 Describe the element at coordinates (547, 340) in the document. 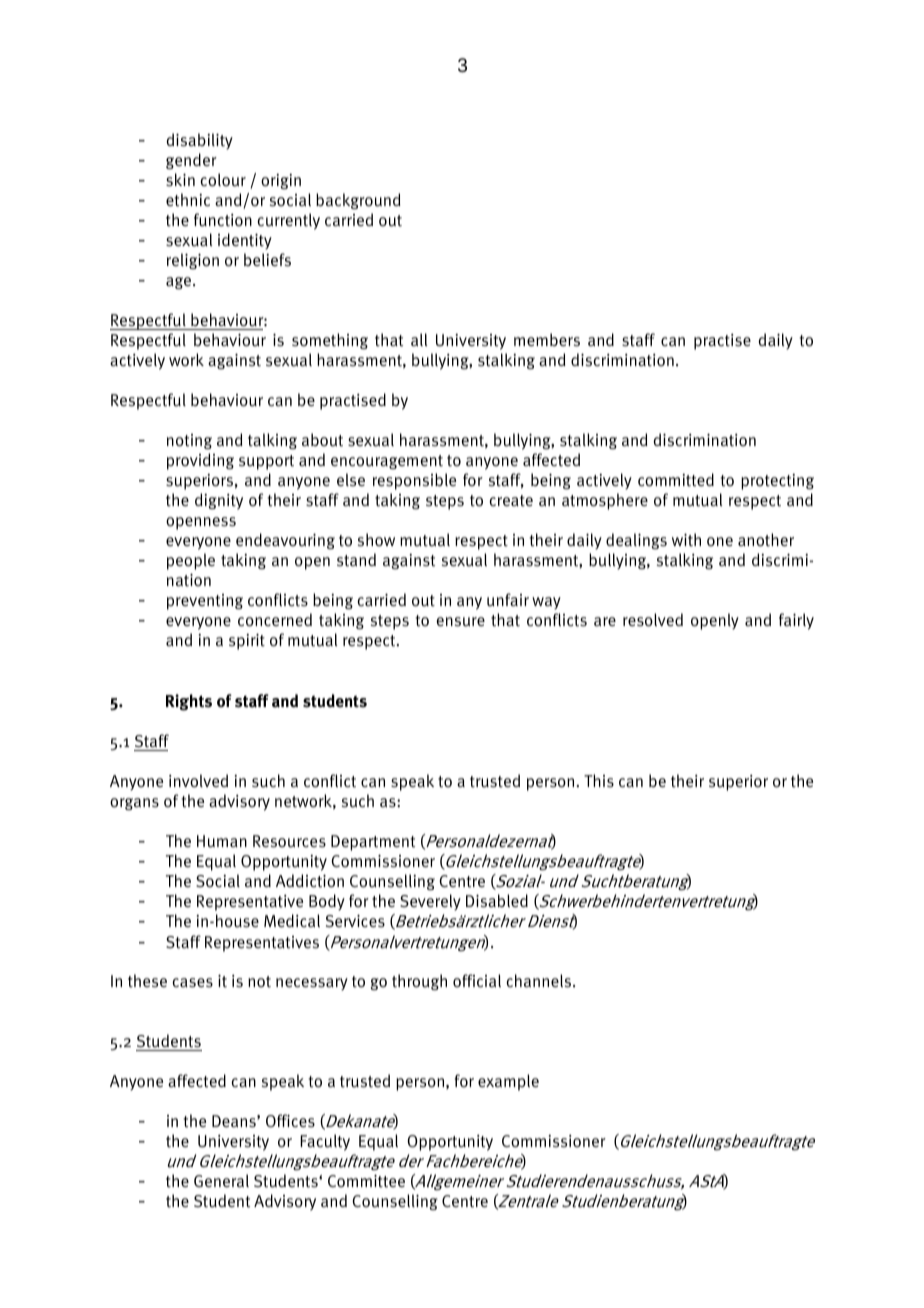

I see `members` at that location.
